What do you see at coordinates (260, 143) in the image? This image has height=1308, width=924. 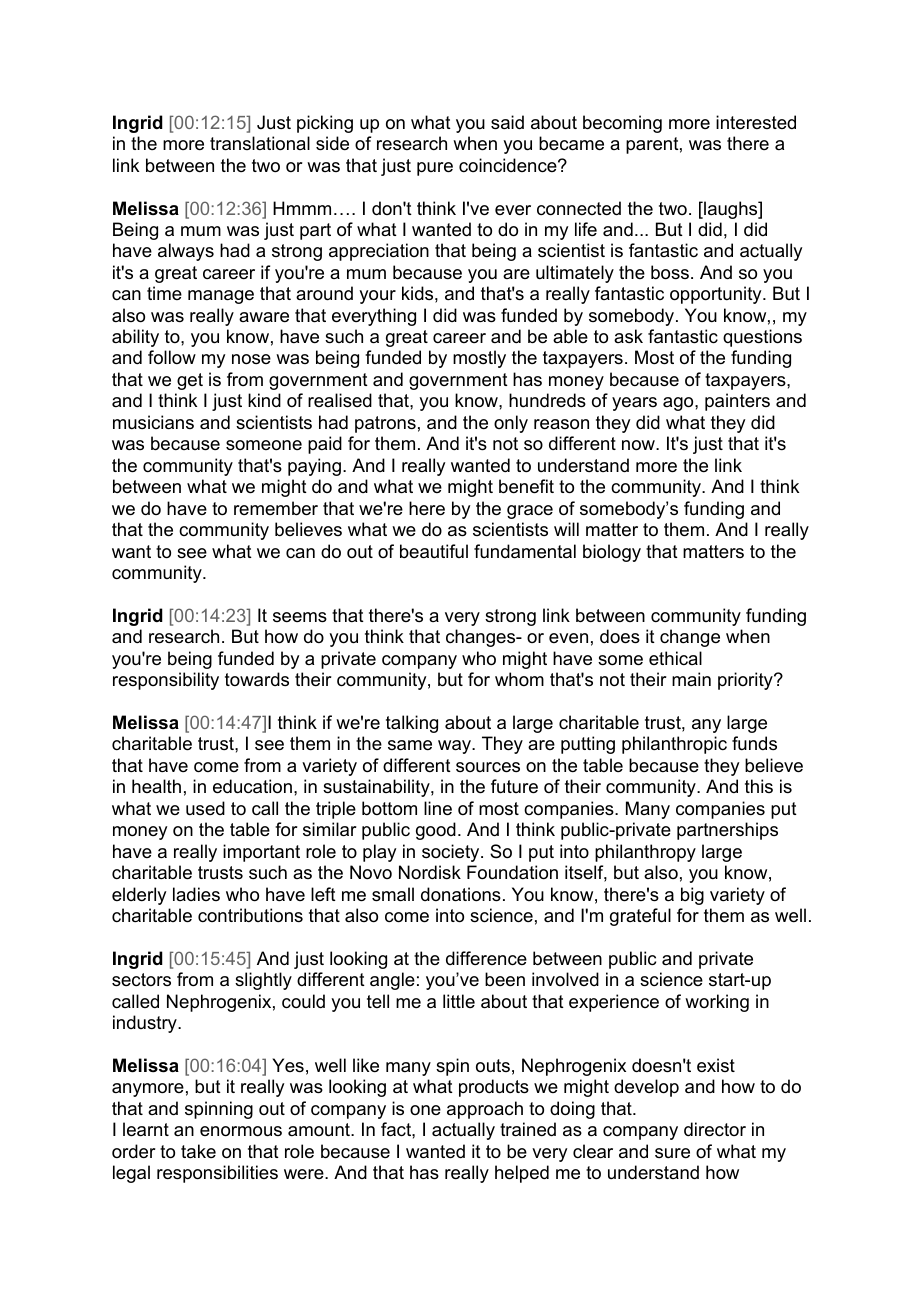 I see `translational` at bounding box center [260, 143].
